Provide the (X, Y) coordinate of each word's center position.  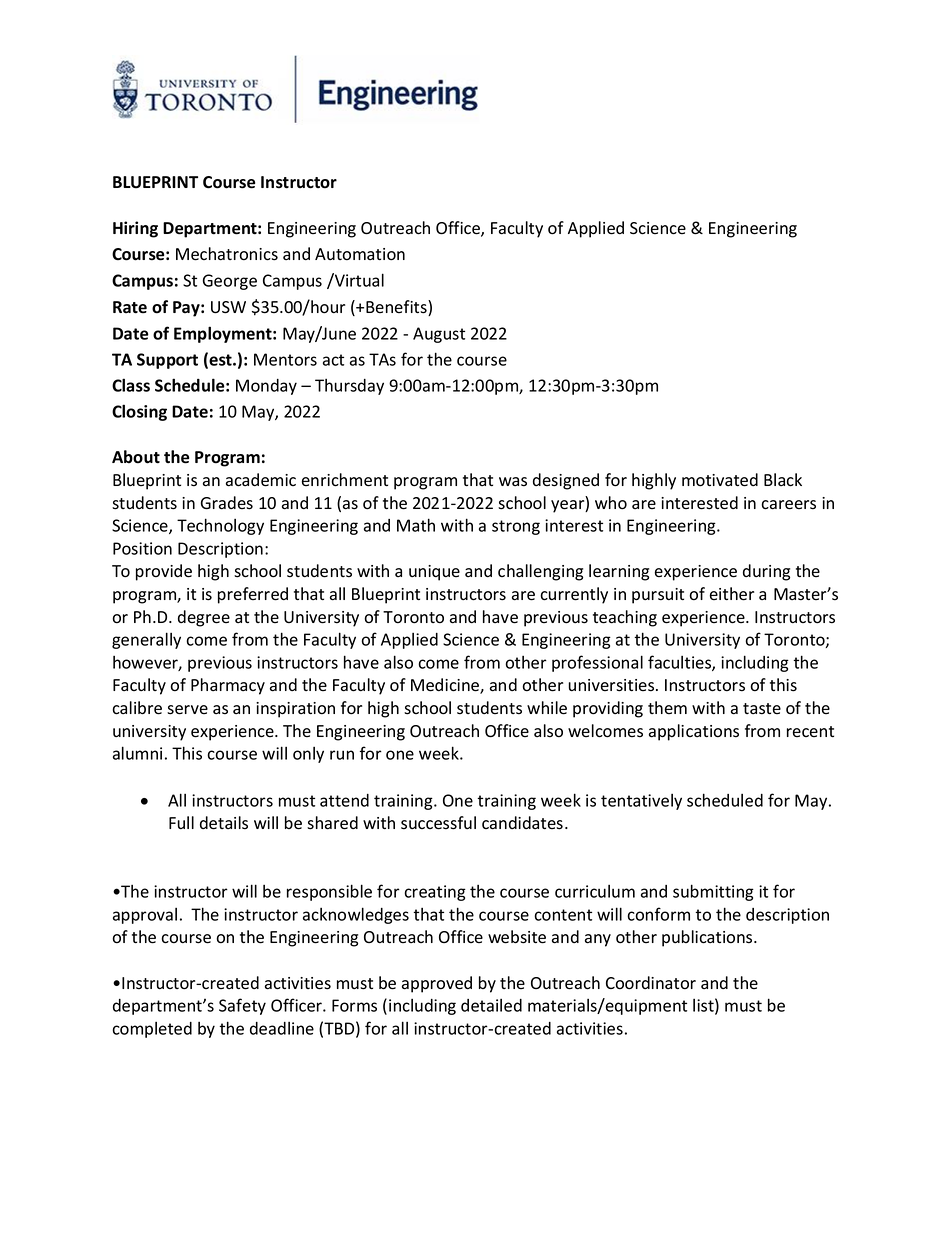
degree (204, 618)
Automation (360, 254)
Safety (242, 1006)
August (439, 335)
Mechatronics (227, 254)
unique (434, 573)
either (732, 594)
